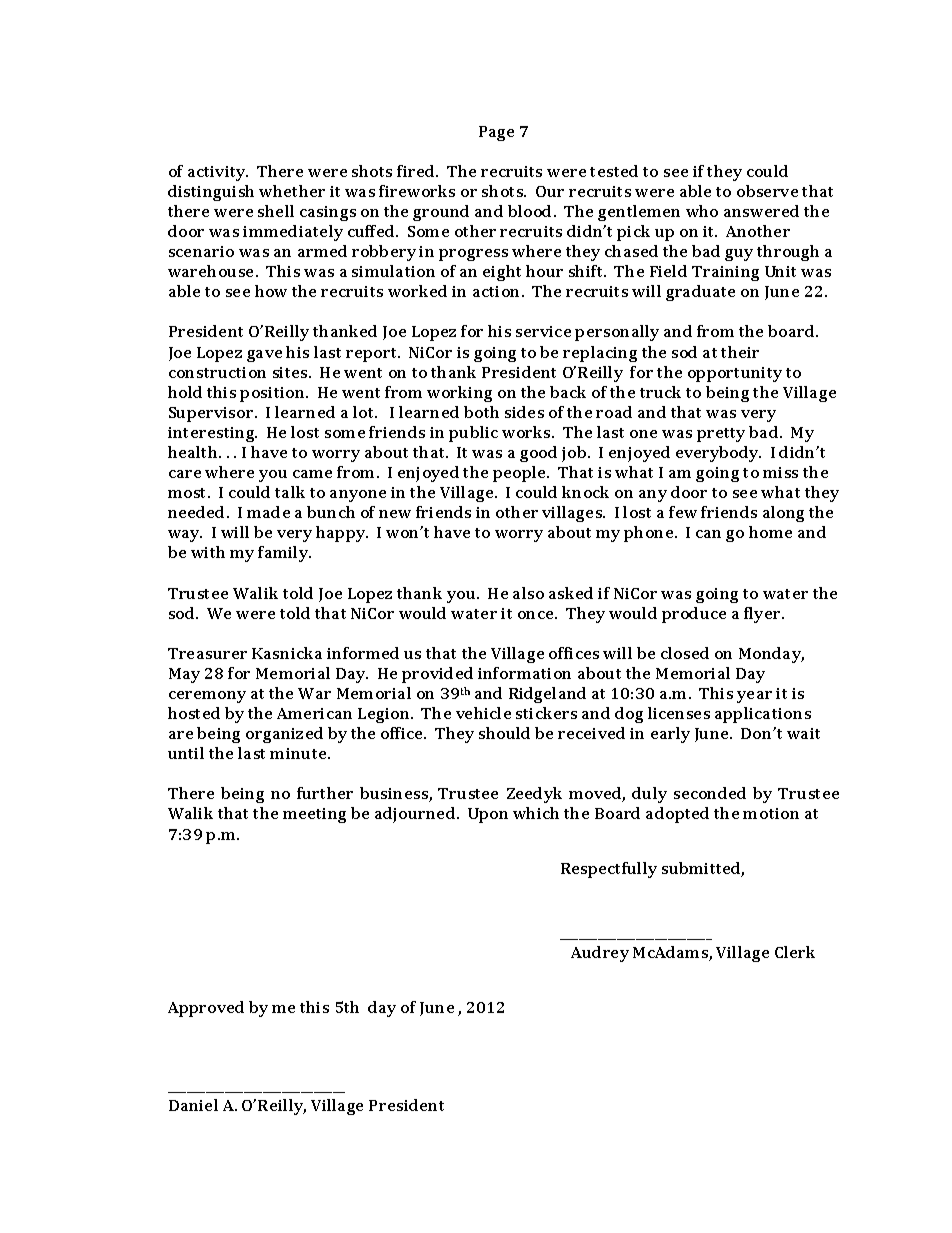 This document has height=1233, width=952. Describe the element at coordinates (521, 474) in the document. I see `people` at that location.
